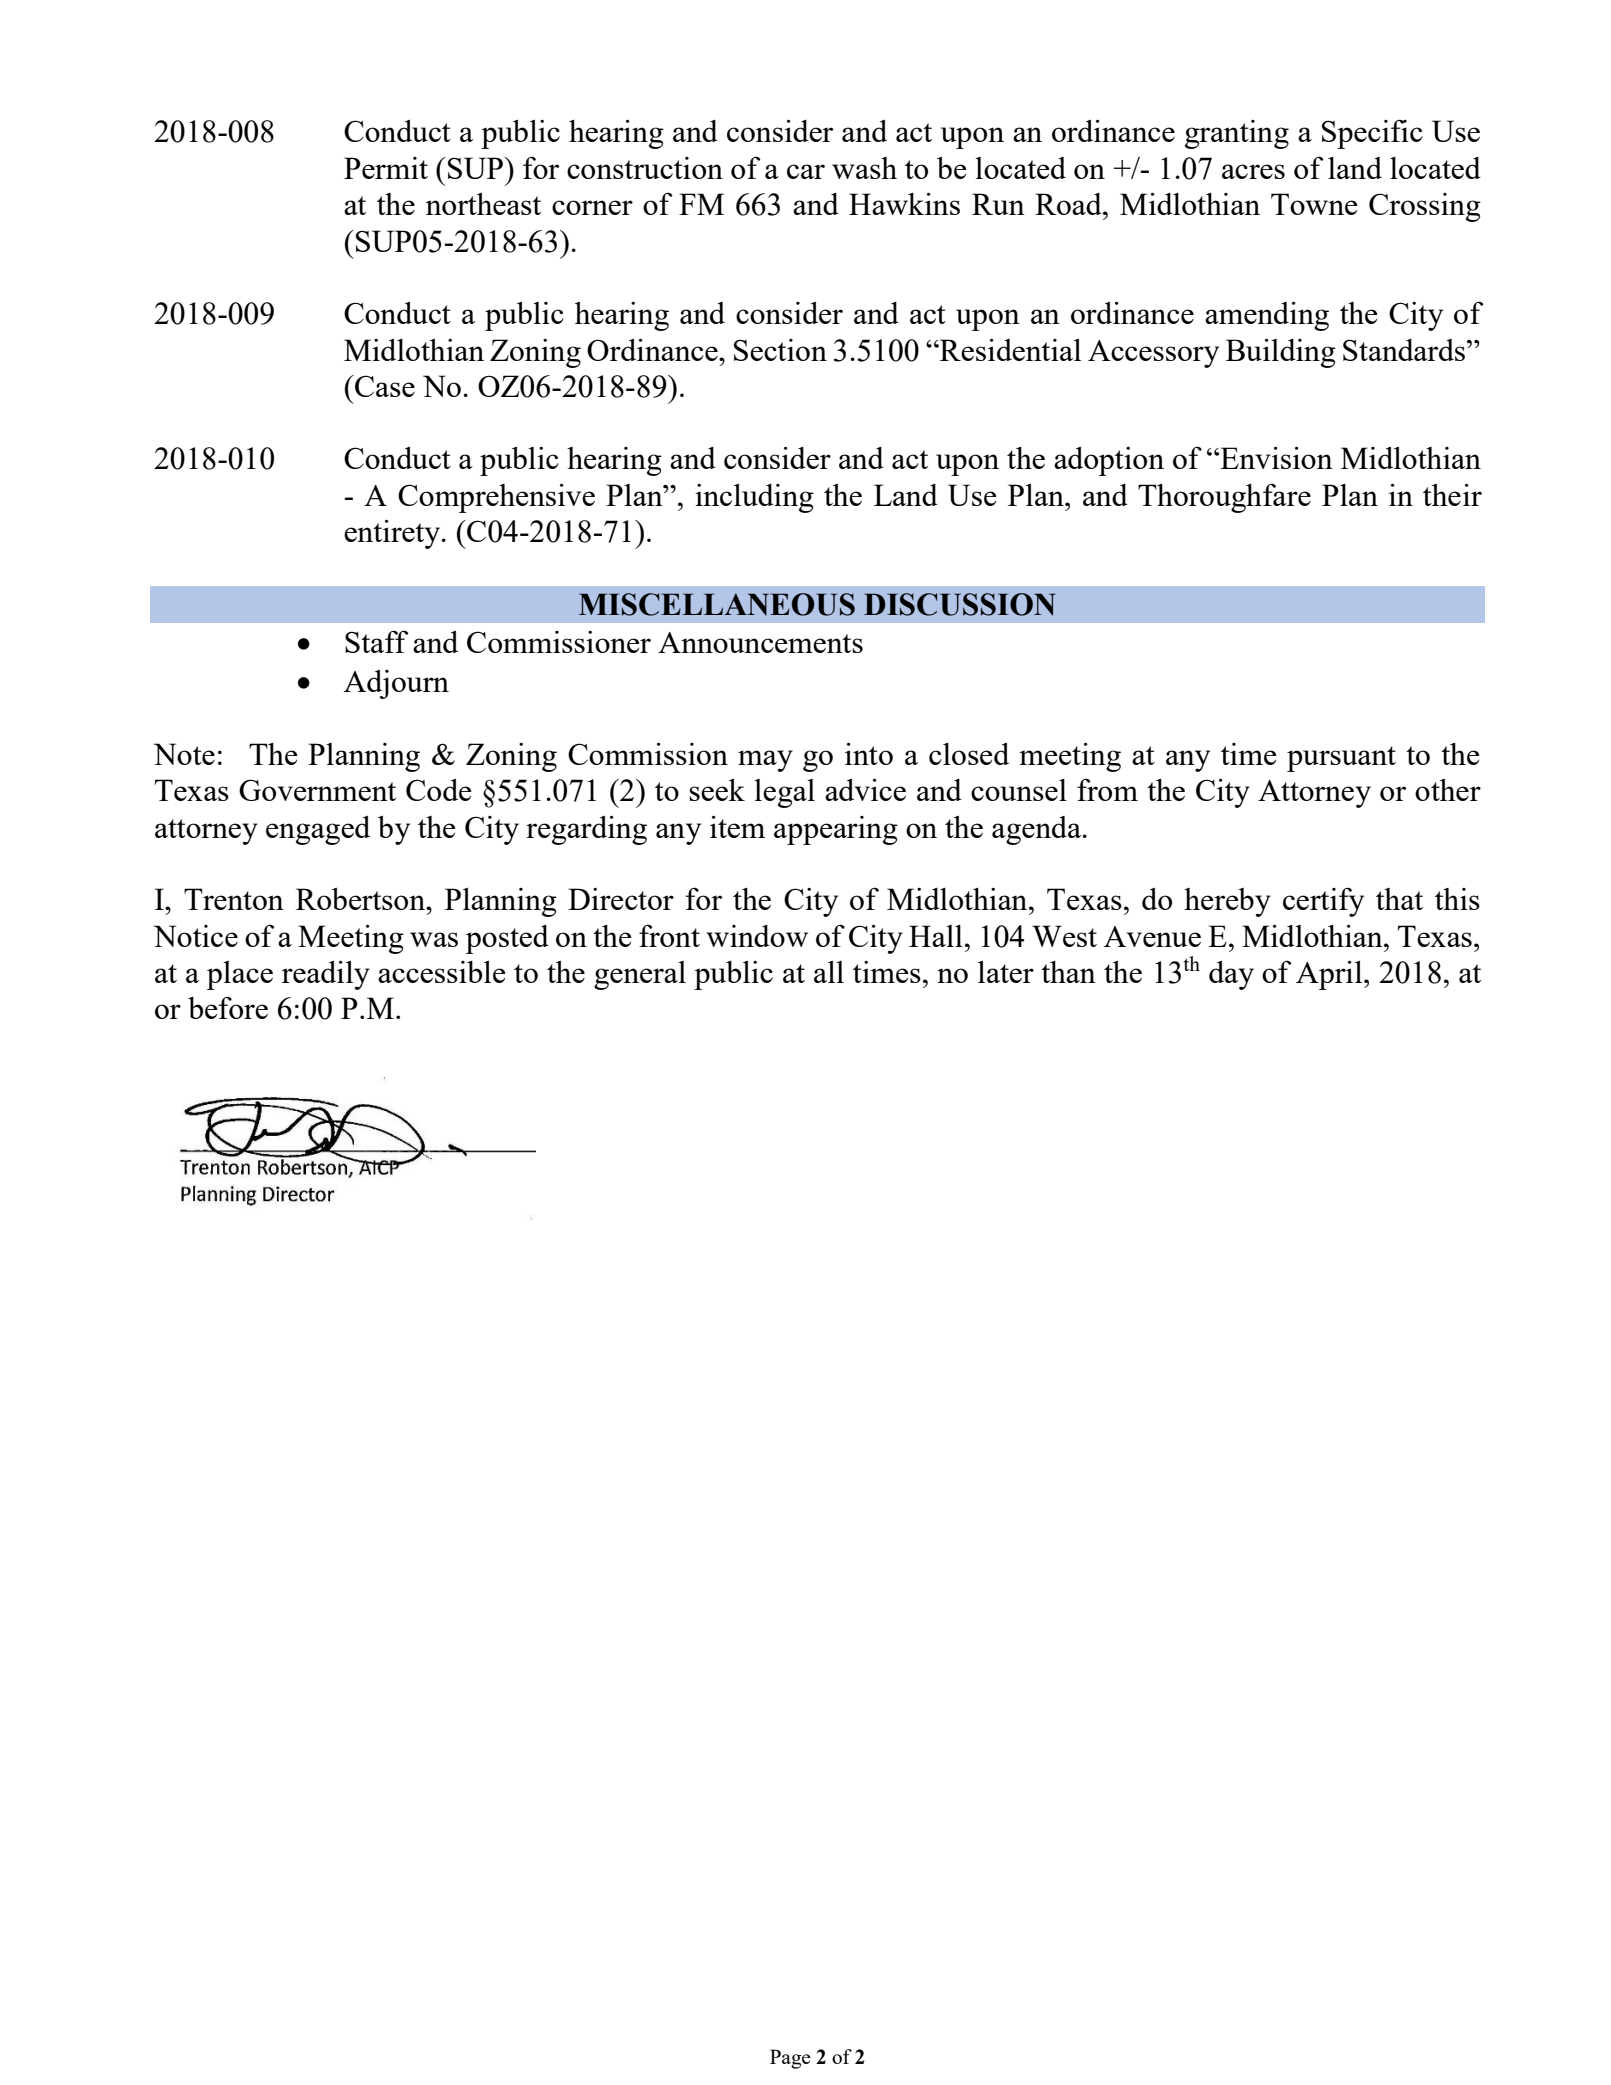 Image resolution: width=1611 pixels, height=2085 pixels. Describe the element at coordinates (1314, 204) in the page. I see `Towne` at that location.
